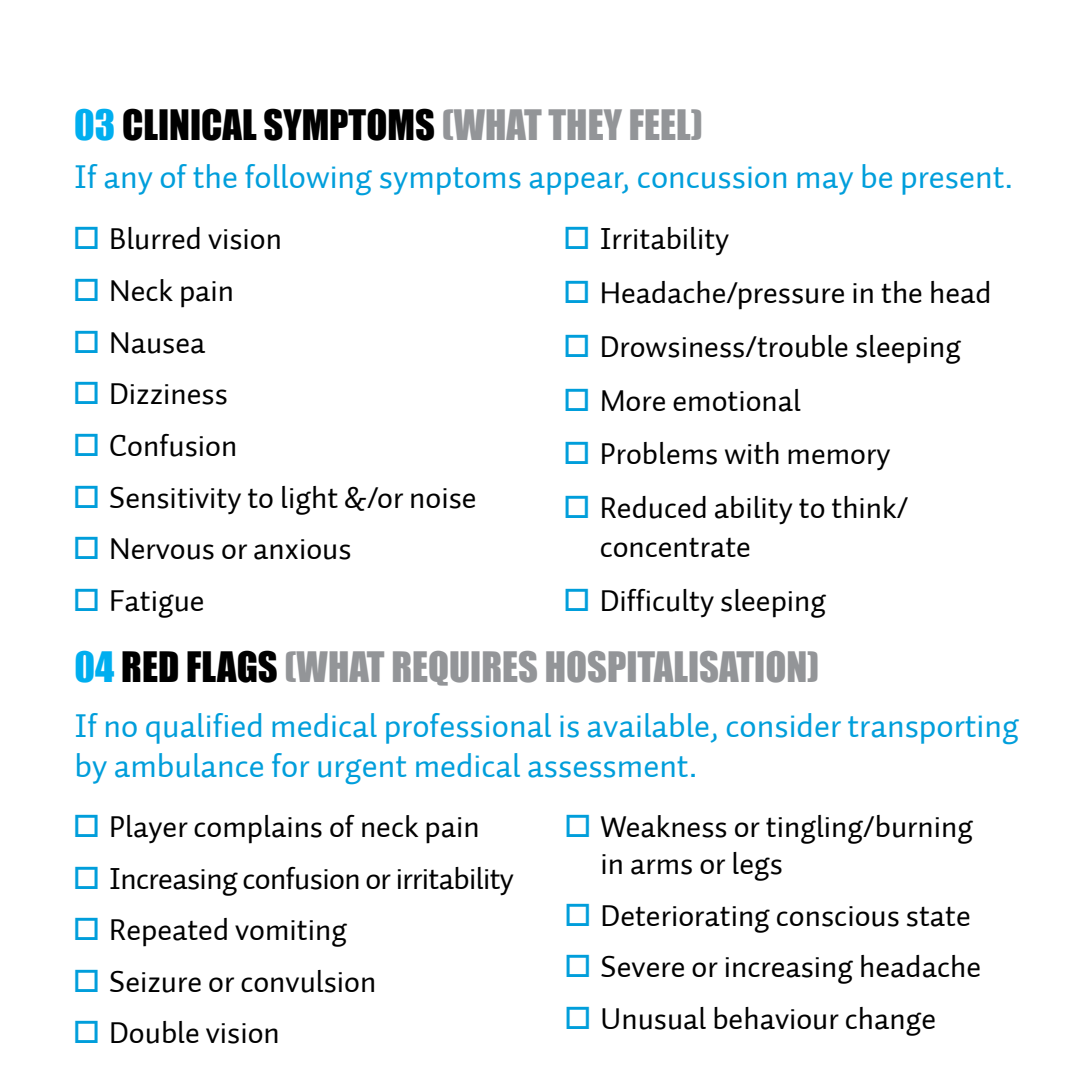 This page has height=1092, width=1092. Describe the element at coordinates (933, 729) in the page. I see `transporting` at that location.
